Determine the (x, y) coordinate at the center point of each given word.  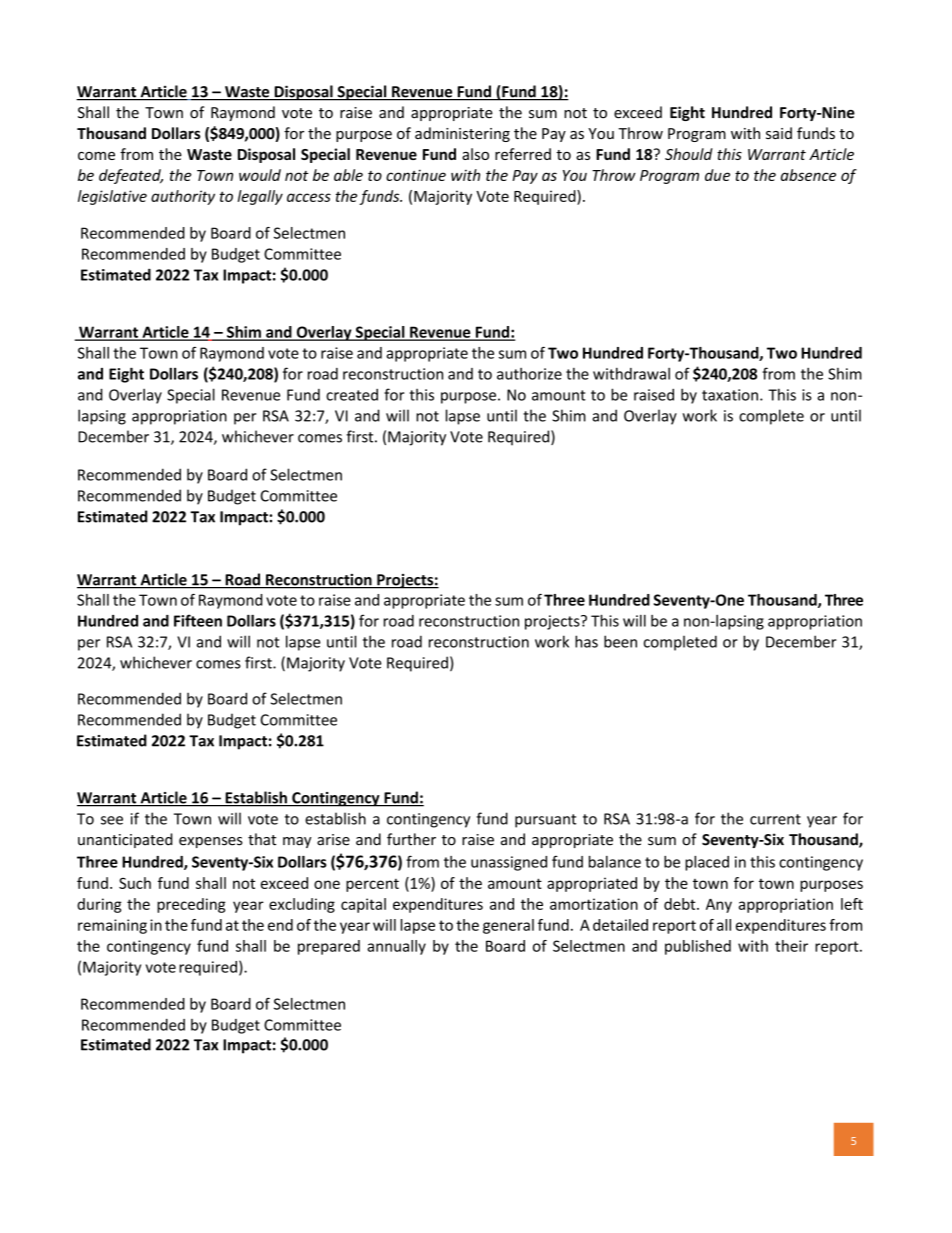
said (779, 133)
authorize (529, 374)
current (775, 819)
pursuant (546, 821)
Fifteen (198, 620)
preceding (191, 905)
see (112, 820)
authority (183, 197)
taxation (730, 395)
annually (396, 947)
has (586, 641)
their (791, 946)
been (620, 641)
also (475, 154)
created (352, 395)
